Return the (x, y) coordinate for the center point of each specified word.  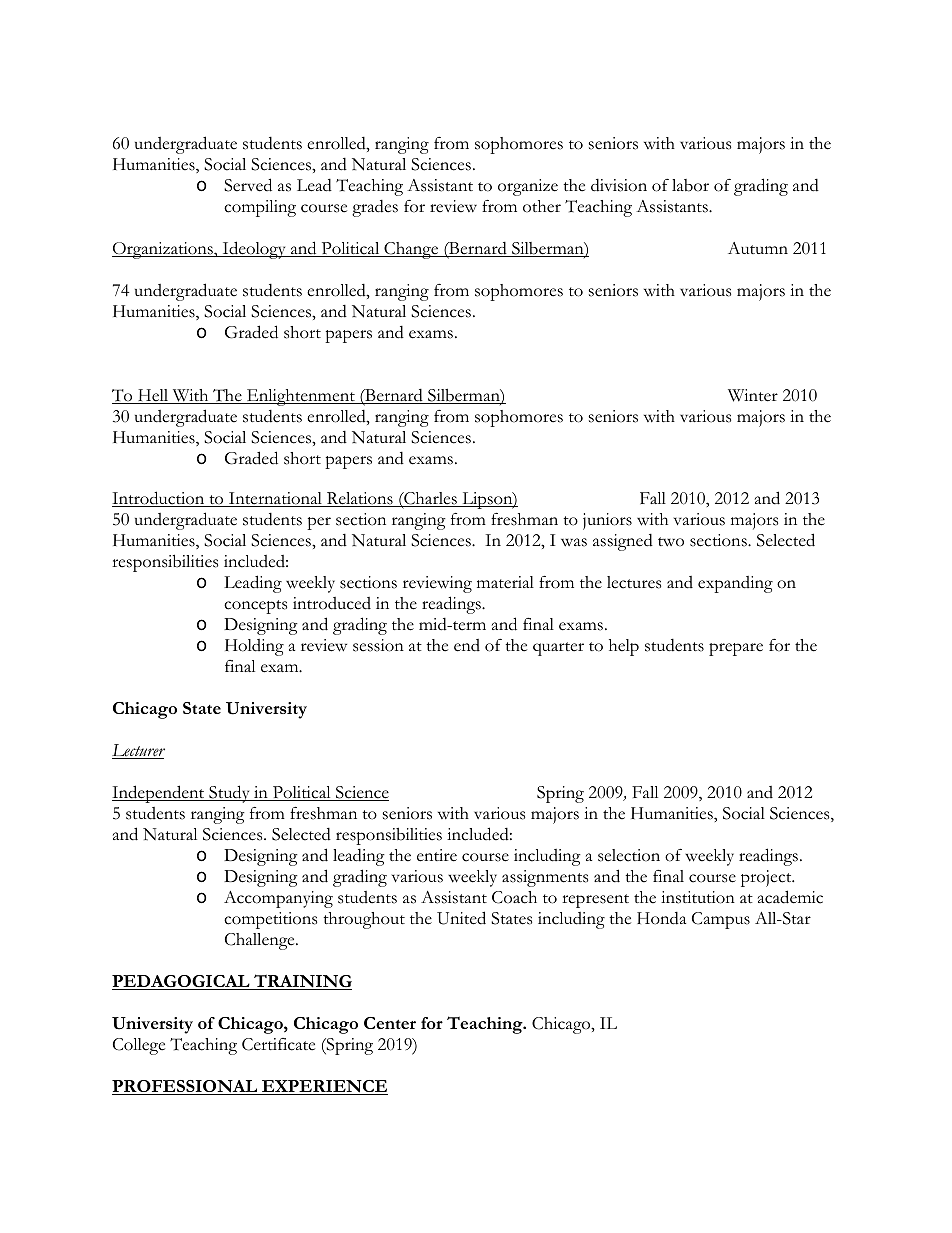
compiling (260, 208)
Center (390, 1023)
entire (437, 855)
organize (528, 187)
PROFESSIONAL (186, 1087)
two (671, 542)
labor (690, 185)
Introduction (159, 499)
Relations (360, 499)
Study (229, 794)
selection (629, 855)
